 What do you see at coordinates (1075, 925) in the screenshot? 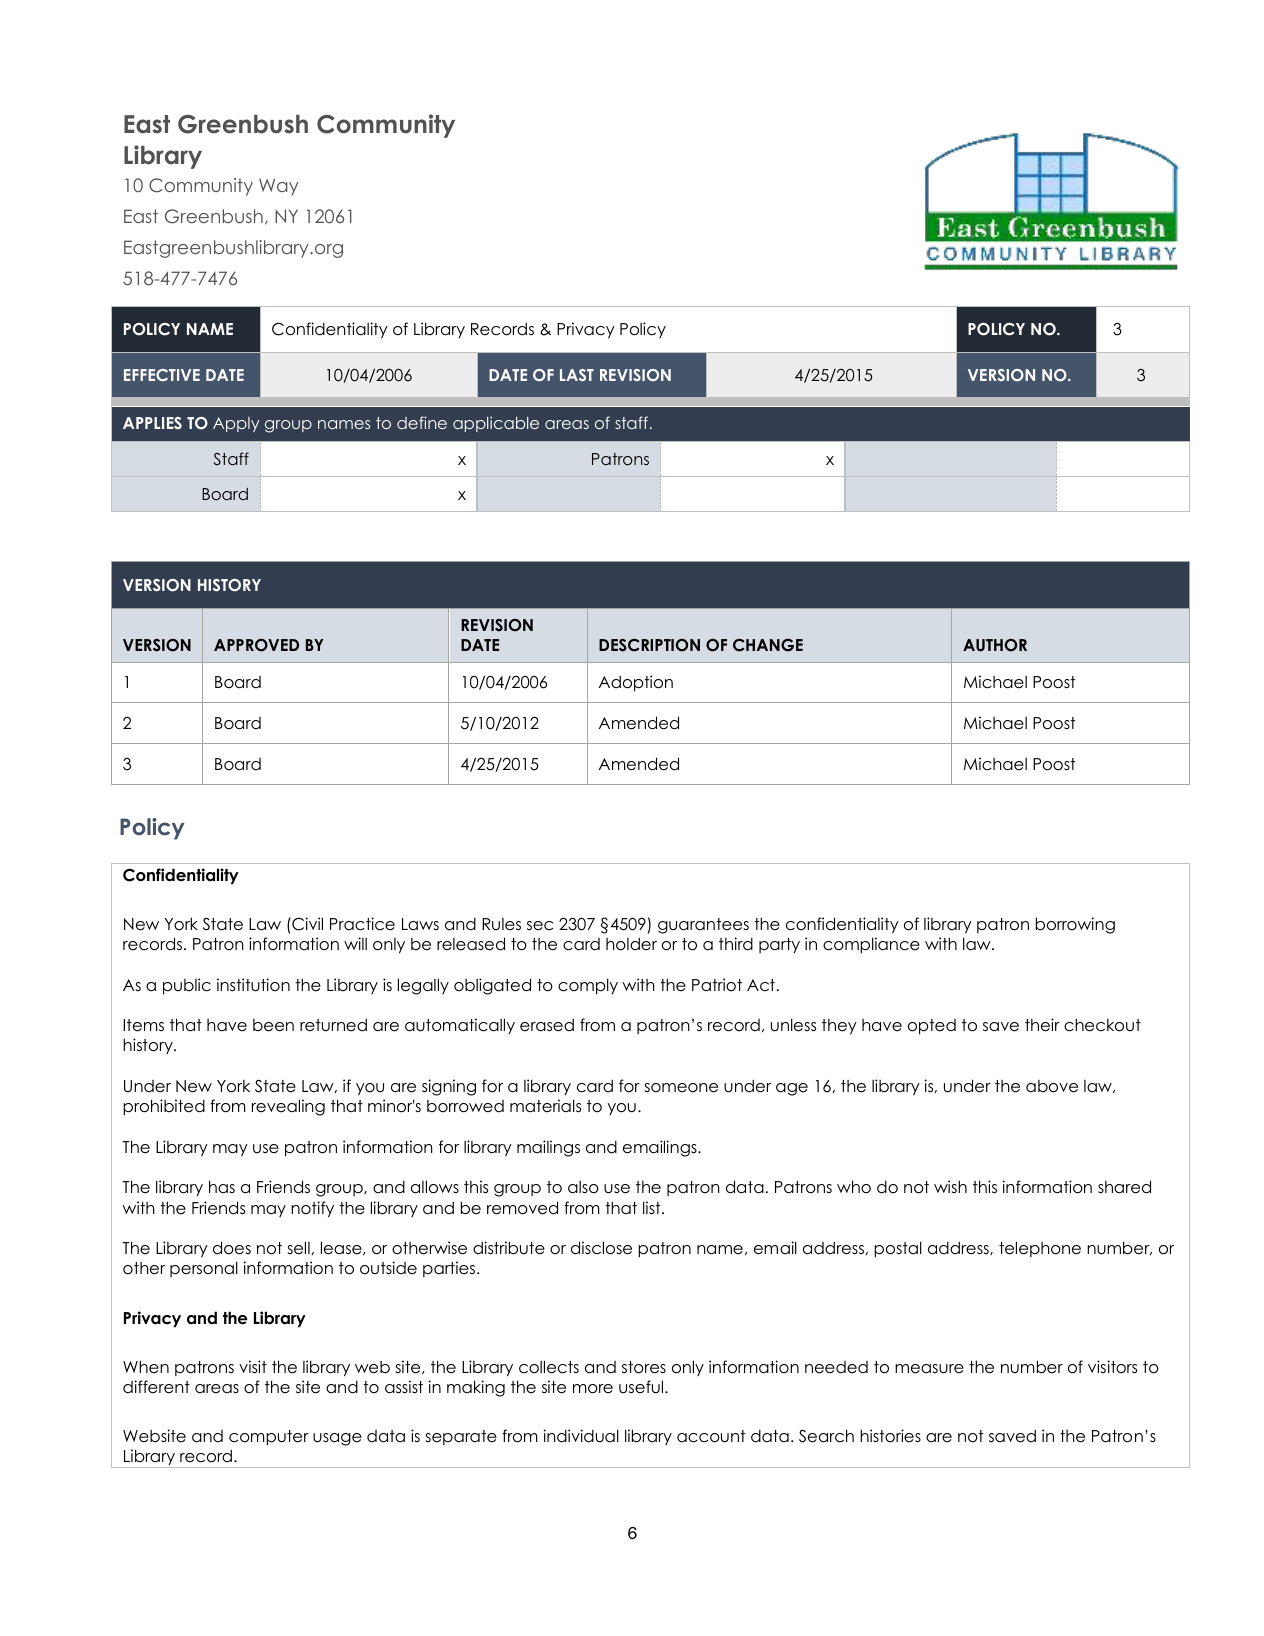
I see `borrowing` at bounding box center [1075, 925].
